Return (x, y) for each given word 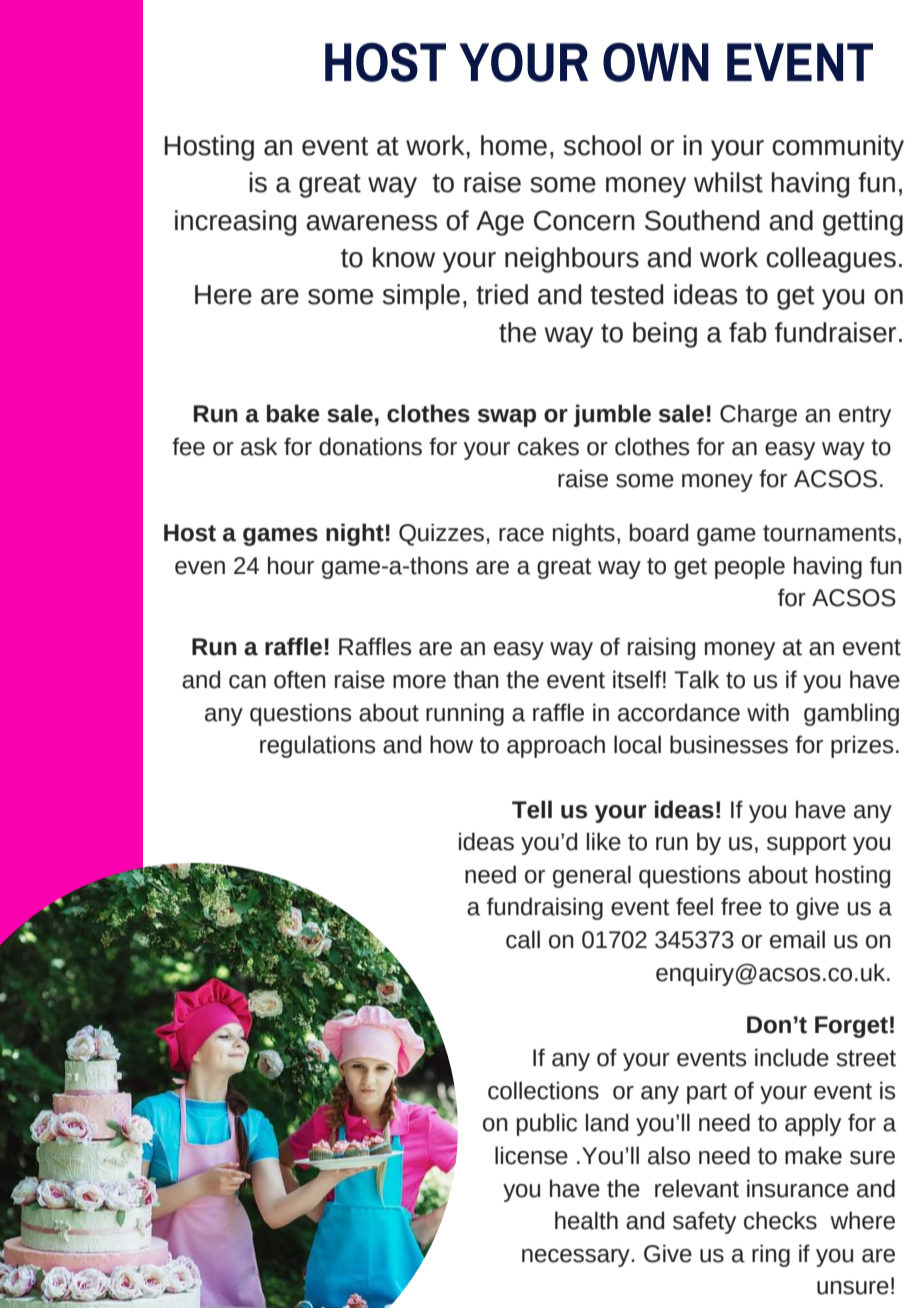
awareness (371, 223)
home (514, 145)
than (476, 679)
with (768, 712)
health (586, 1220)
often (300, 679)
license (531, 1155)
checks (780, 1220)
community (838, 148)
